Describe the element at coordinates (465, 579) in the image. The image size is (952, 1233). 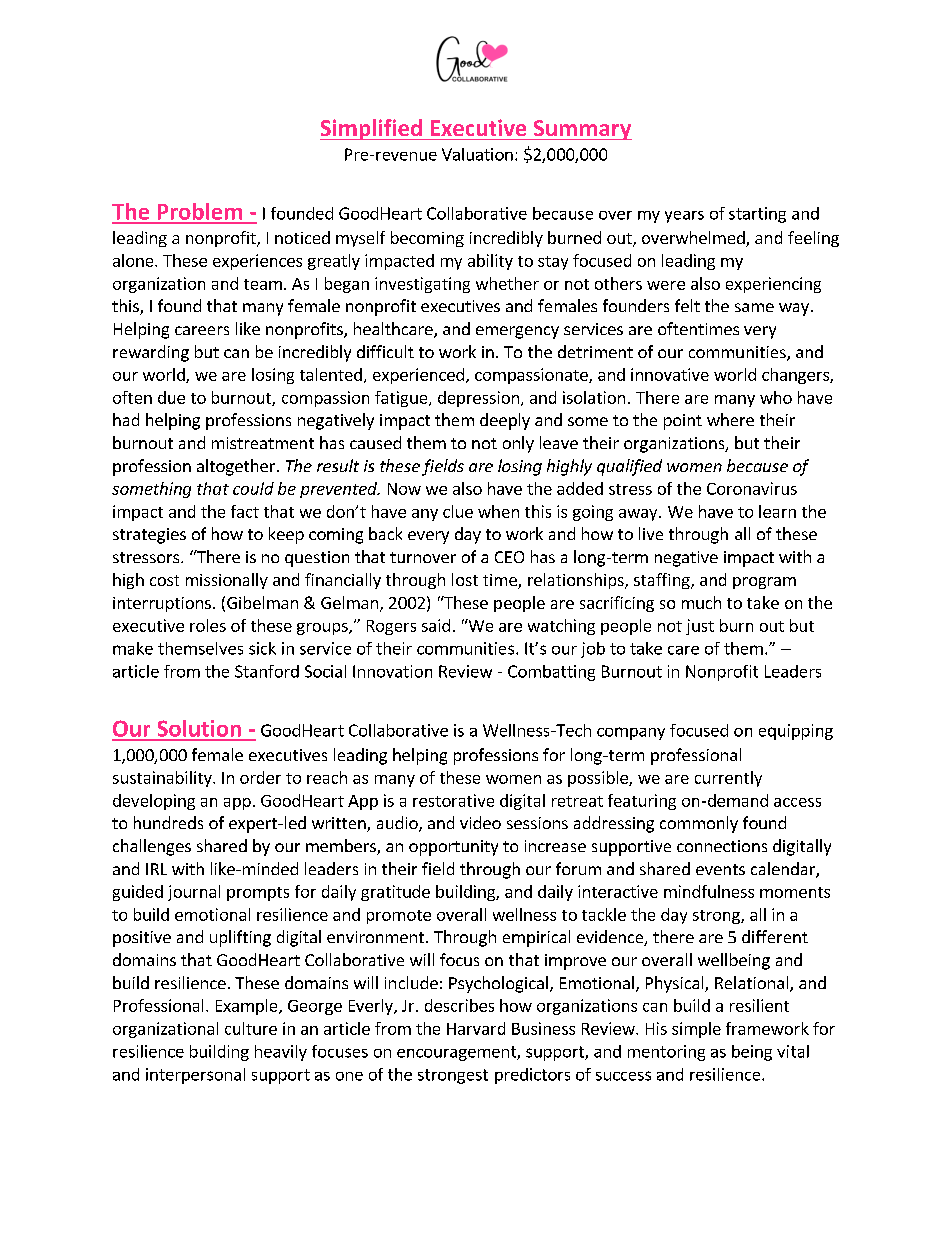
I see `lost` at that location.
